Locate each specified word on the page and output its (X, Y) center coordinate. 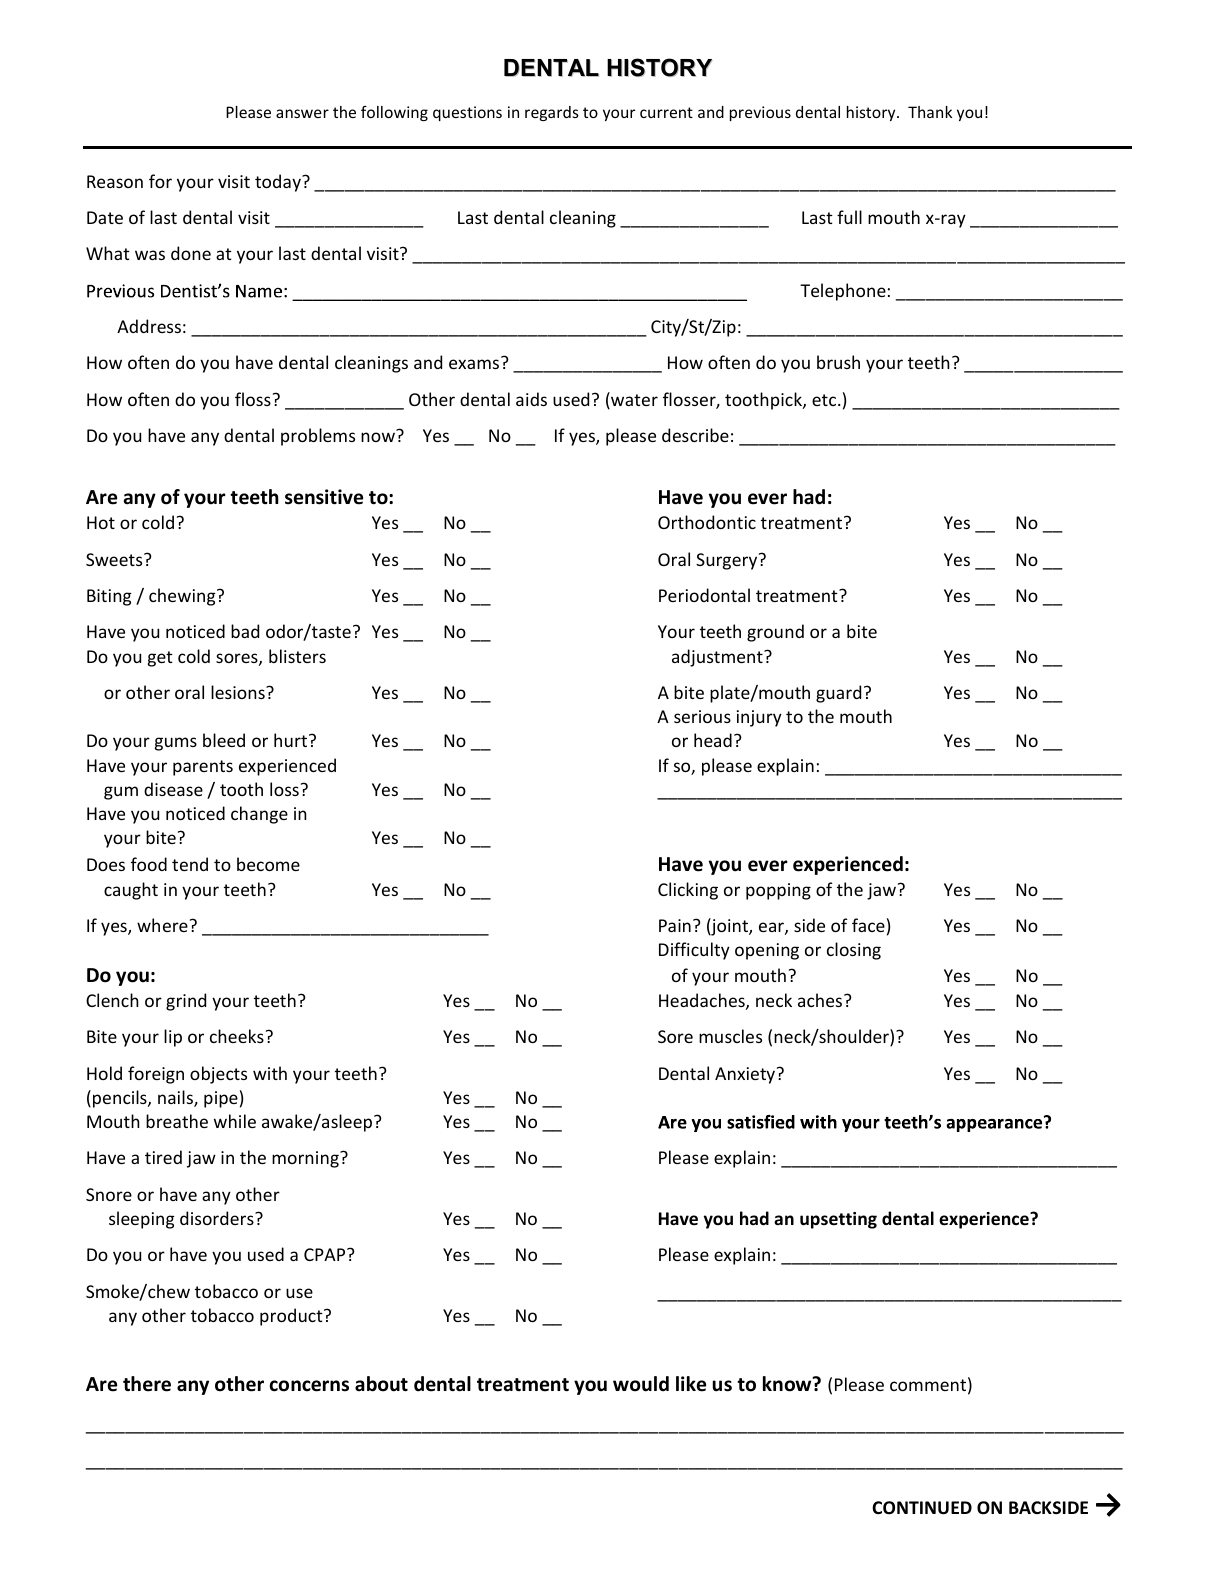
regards (552, 113)
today (279, 183)
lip (173, 1038)
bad (245, 631)
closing (854, 951)
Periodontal (704, 595)
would (641, 1384)
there (147, 1384)
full (849, 217)
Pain (675, 925)
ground (775, 633)
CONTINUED (922, 1508)
